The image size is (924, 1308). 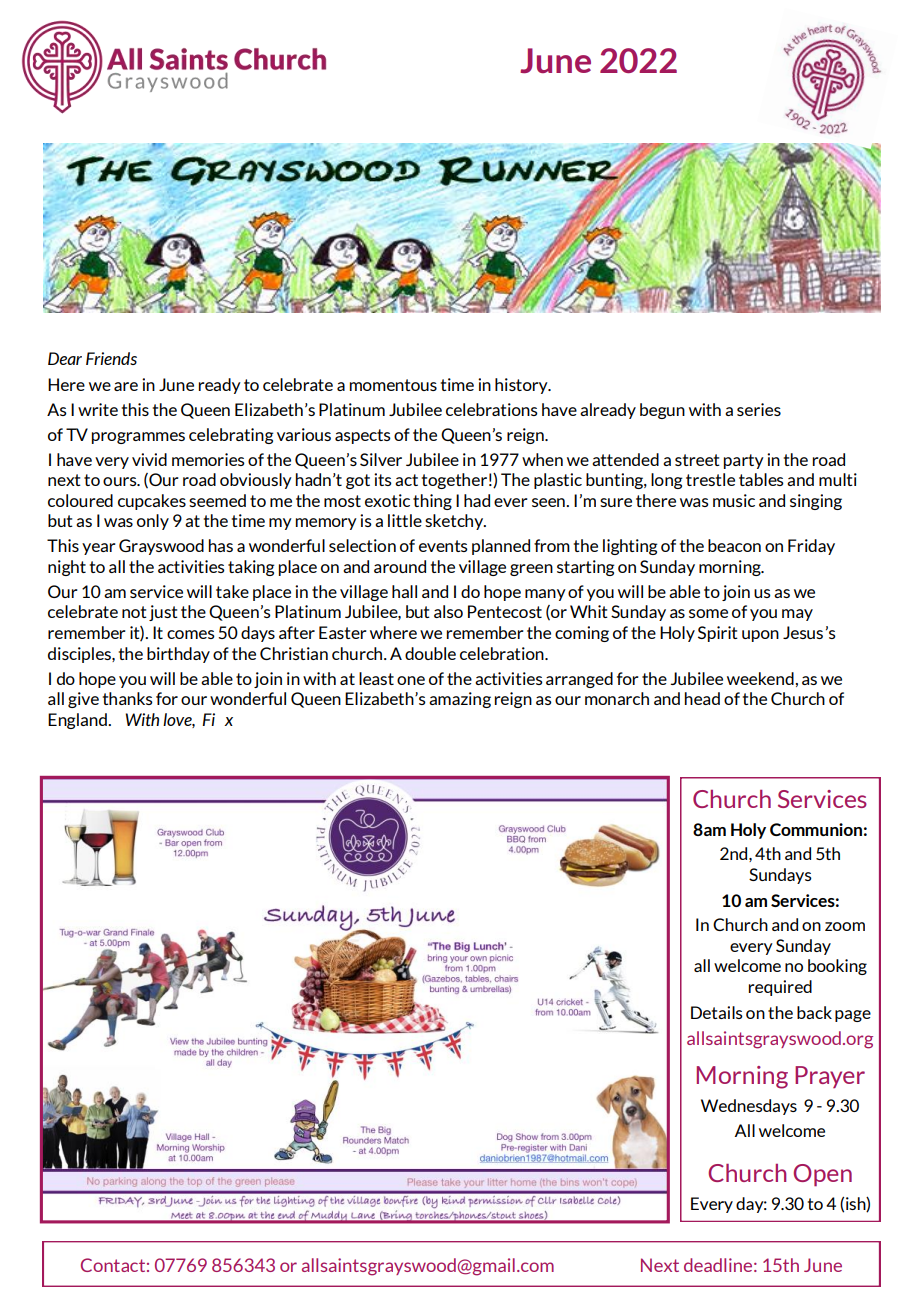 What do you see at coordinates (759, 409) in the screenshot?
I see `series` at bounding box center [759, 409].
